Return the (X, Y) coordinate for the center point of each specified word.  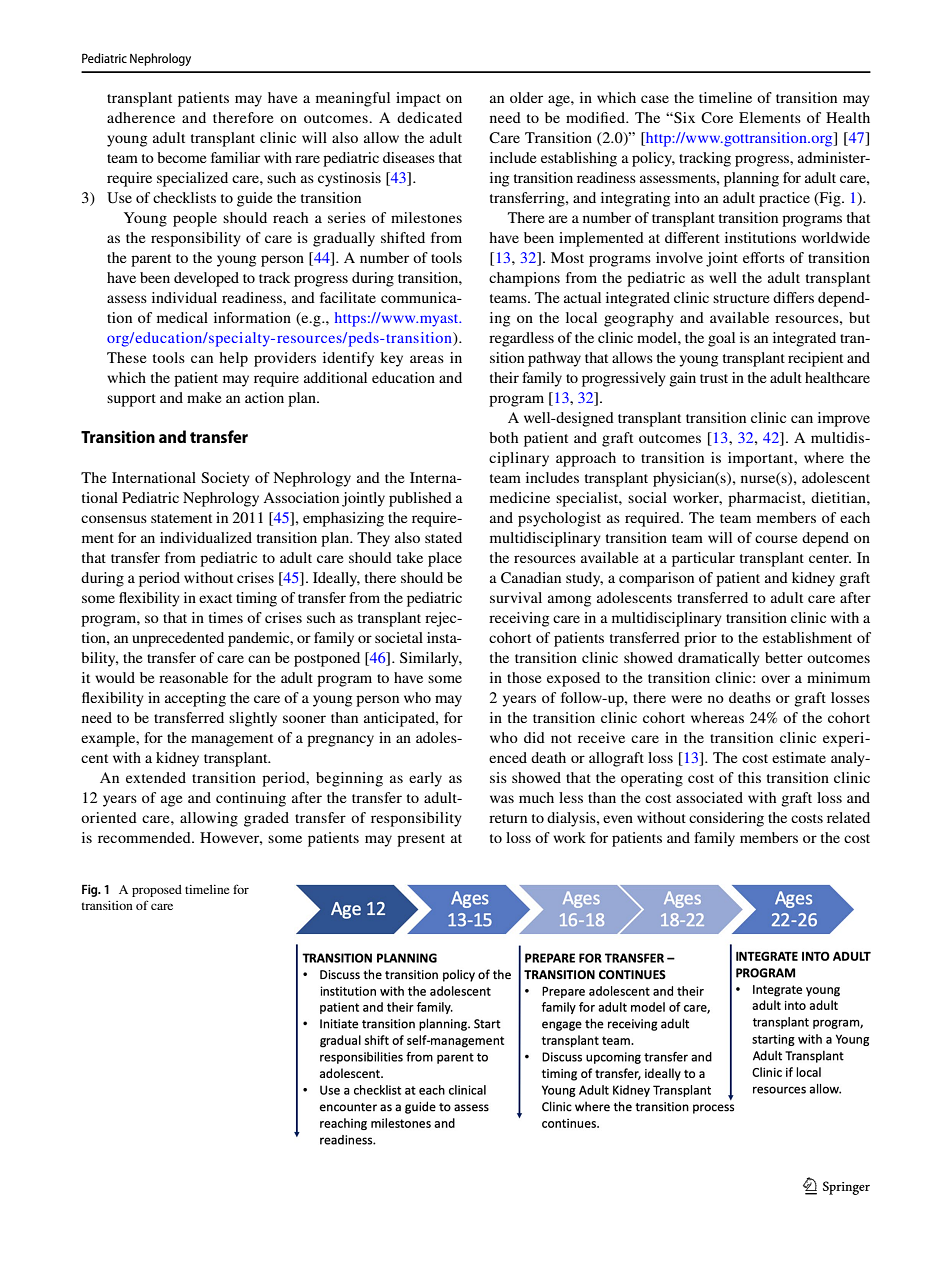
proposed (157, 891)
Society (225, 479)
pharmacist (766, 499)
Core (717, 118)
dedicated (429, 117)
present (421, 840)
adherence (141, 117)
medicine (520, 497)
